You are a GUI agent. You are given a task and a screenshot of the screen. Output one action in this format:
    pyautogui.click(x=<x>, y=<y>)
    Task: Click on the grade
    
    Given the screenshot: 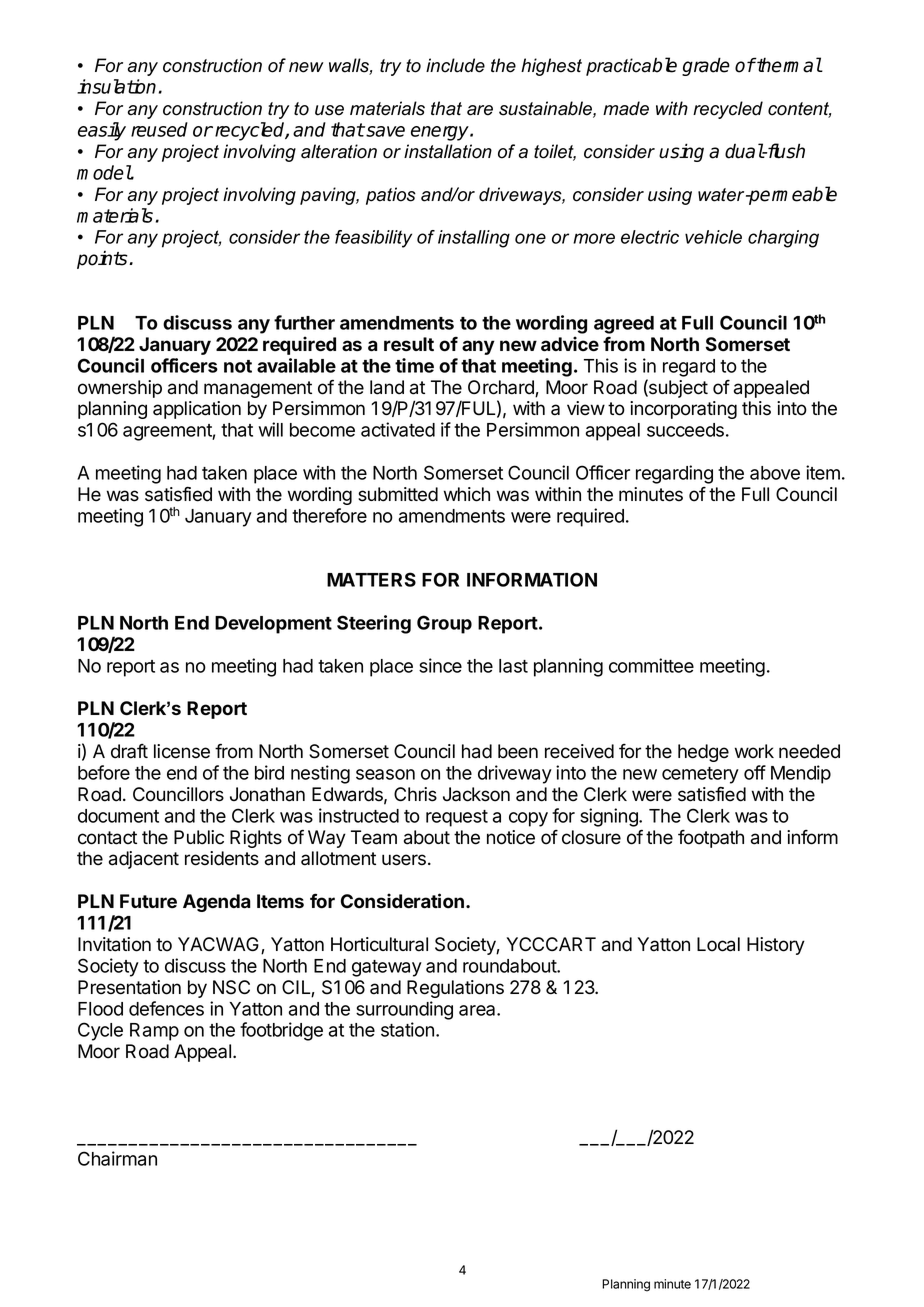 What is the action you would take?
    pyautogui.click(x=706, y=66)
